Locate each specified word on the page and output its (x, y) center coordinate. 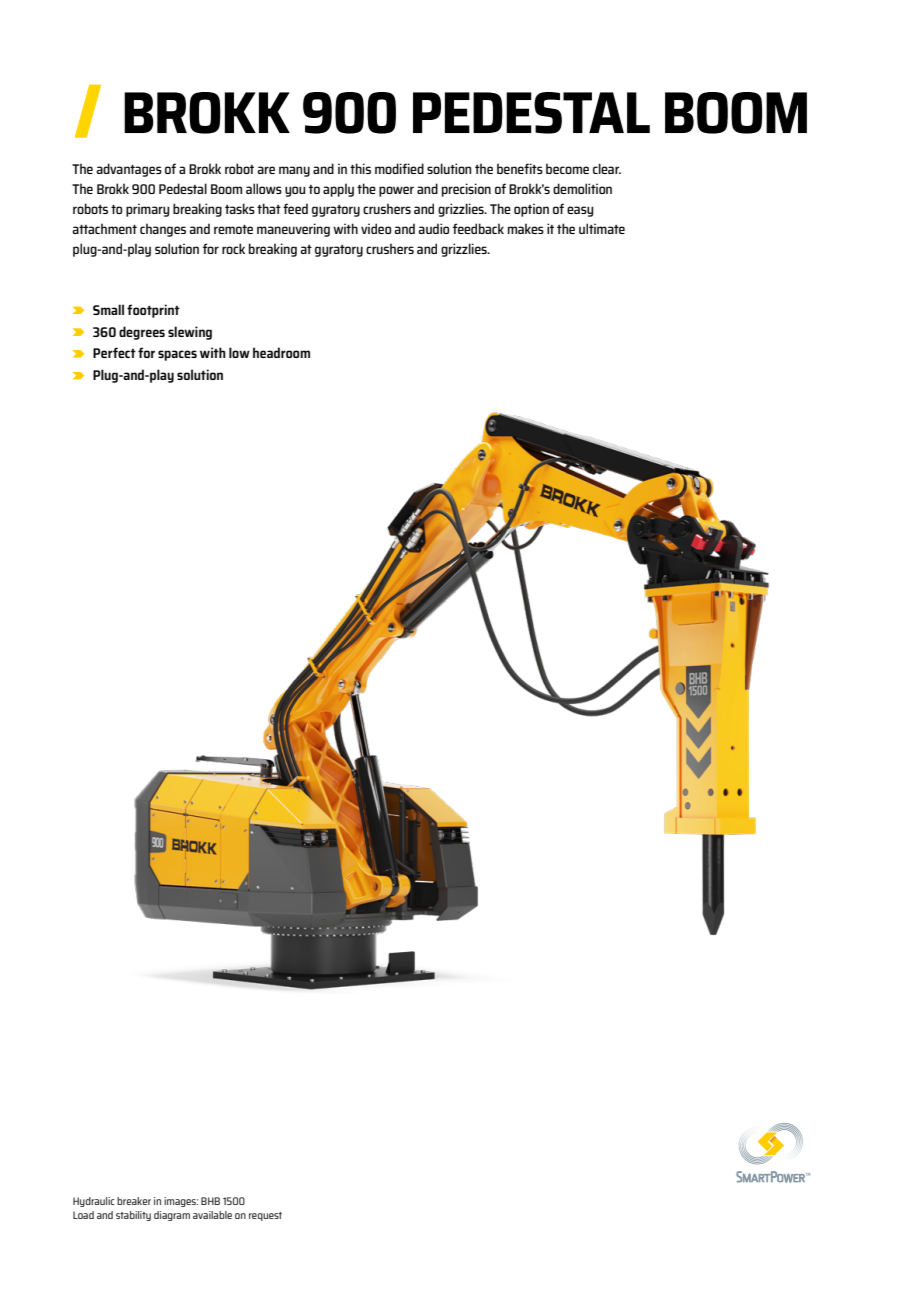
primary (147, 210)
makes (526, 228)
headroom (281, 352)
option (531, 210)
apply (338, 190)
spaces (177, 355)
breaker (134, 1201)
